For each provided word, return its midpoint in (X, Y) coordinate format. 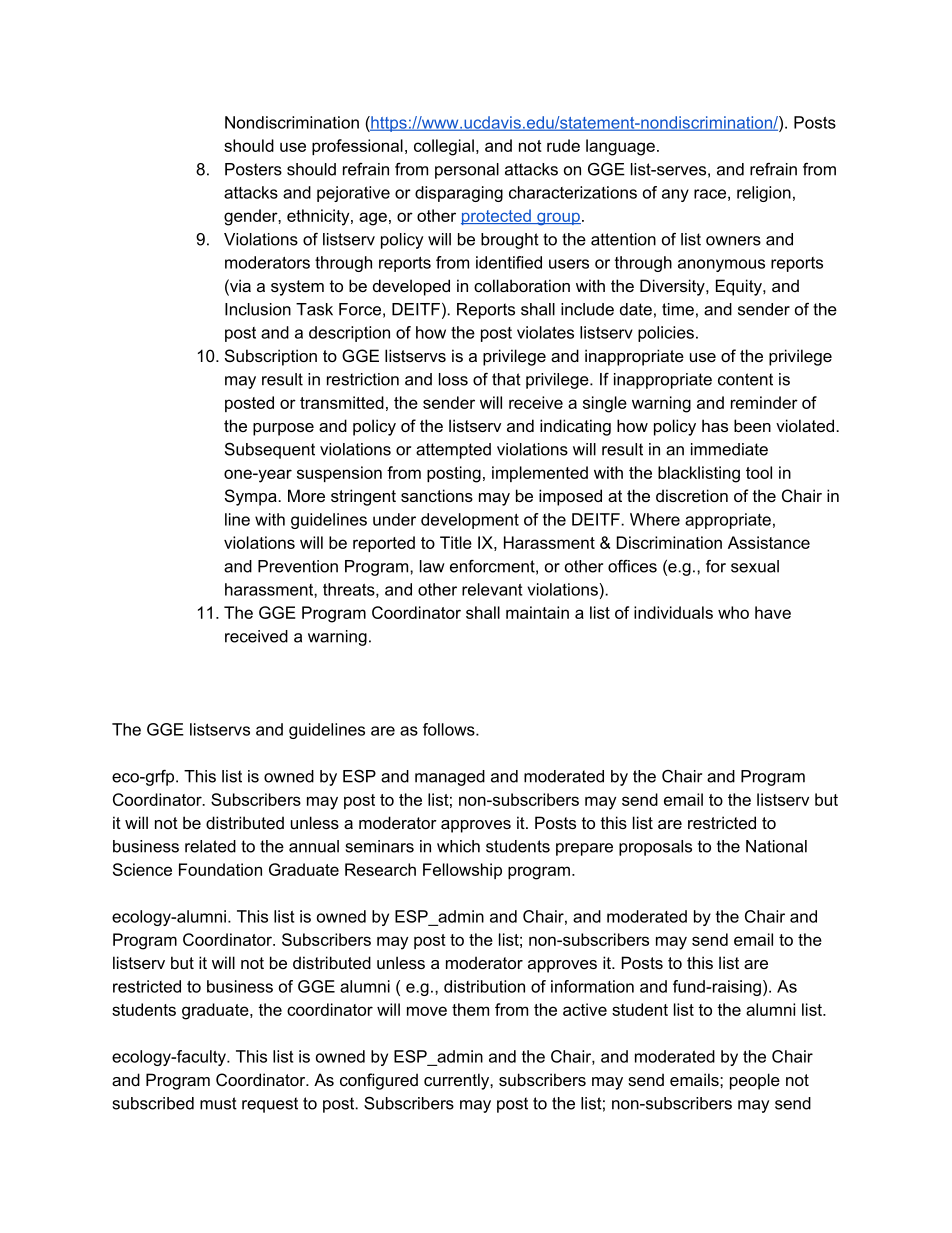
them (470, 1009)
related (210, 846)
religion (764, 194)
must (218, 1103)
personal (467, 171)
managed (450, 778)
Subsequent (270, 450)
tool (759, 472)
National (776, 846)
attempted (453, 451)
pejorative (353, 194)
